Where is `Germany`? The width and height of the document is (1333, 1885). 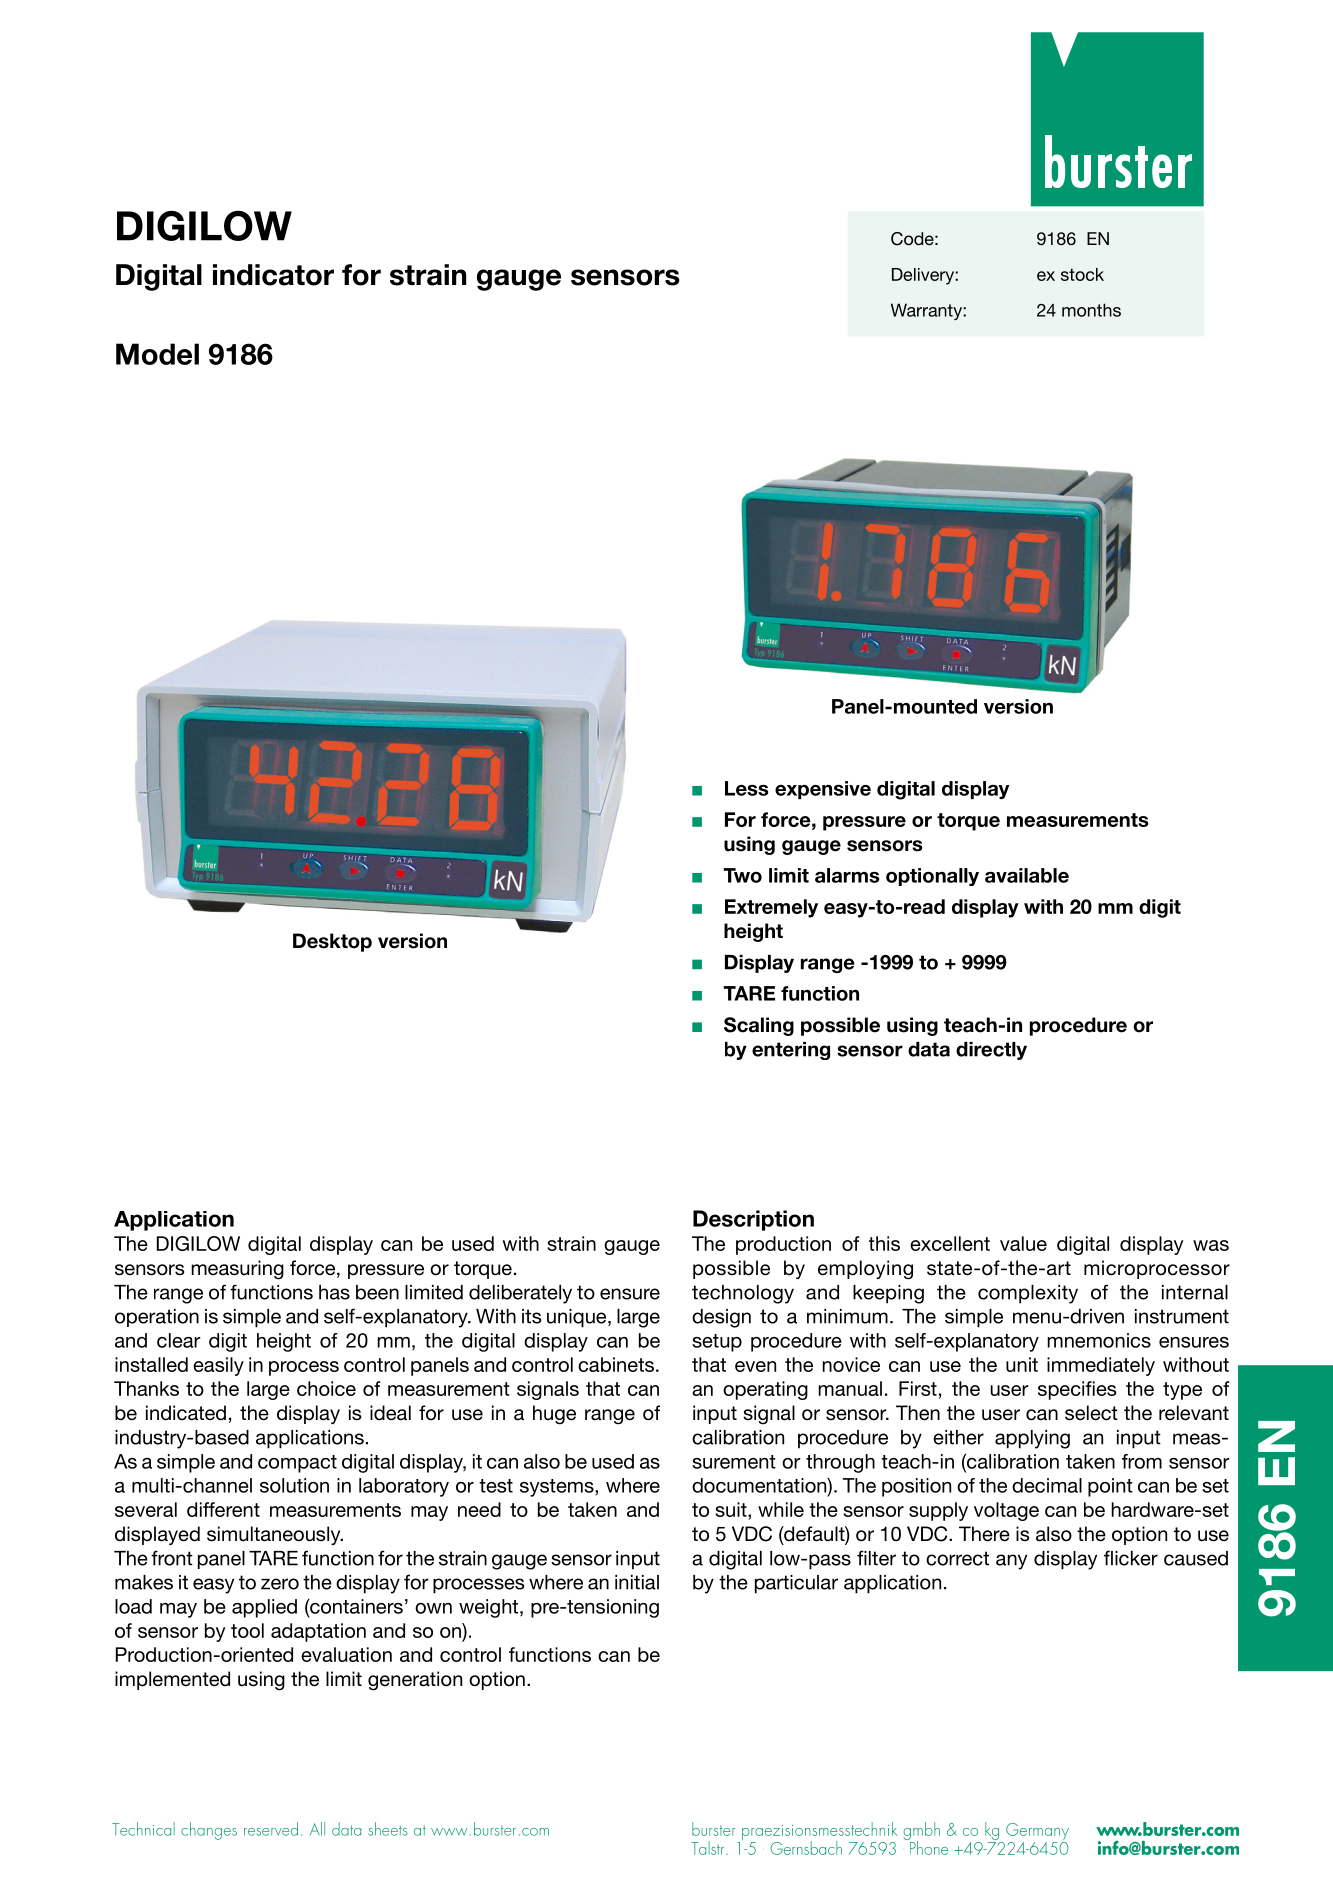
Germany is located at coordinates (1037, 1833).
